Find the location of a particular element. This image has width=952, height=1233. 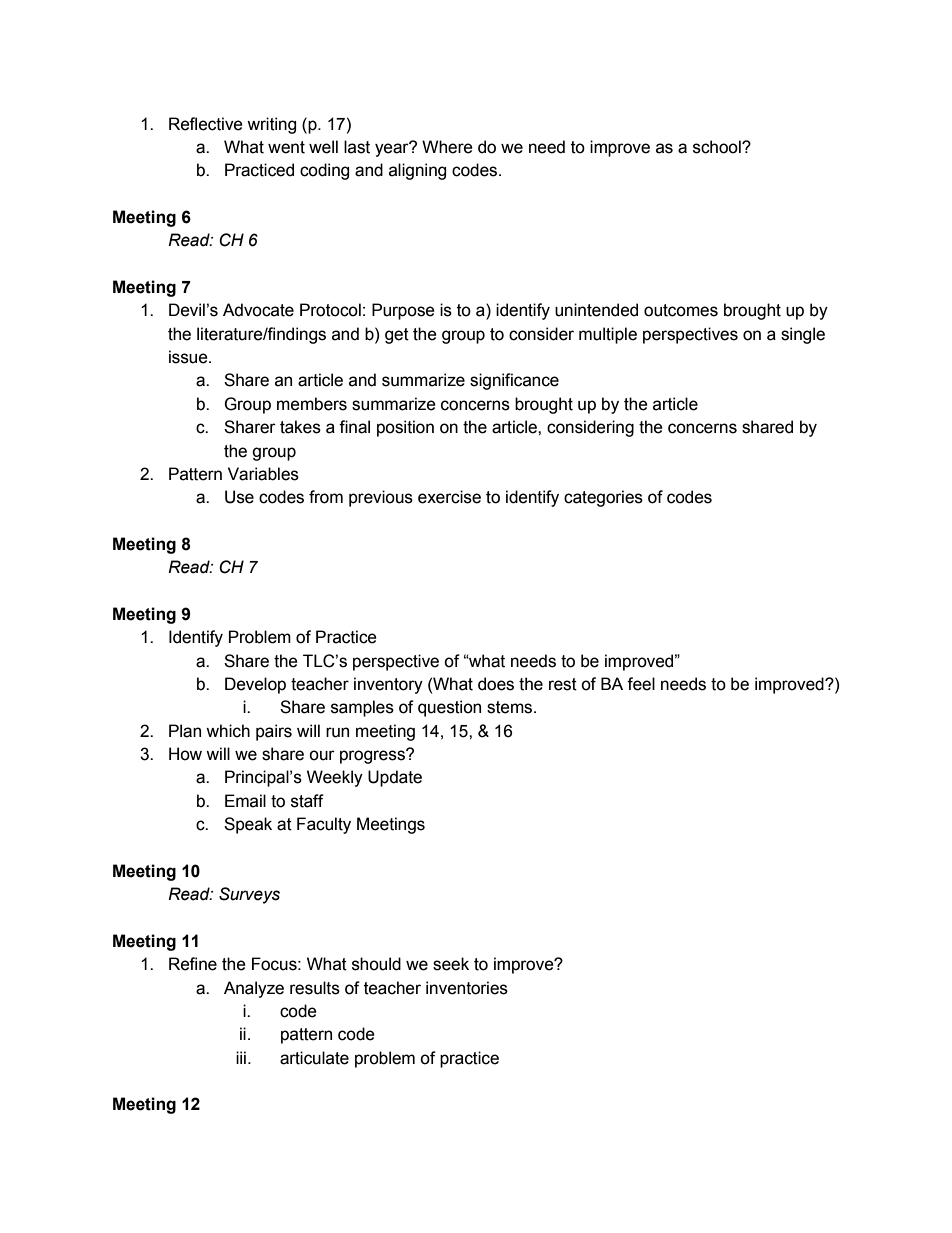

outcomes is located at coordinates (681, 310).
